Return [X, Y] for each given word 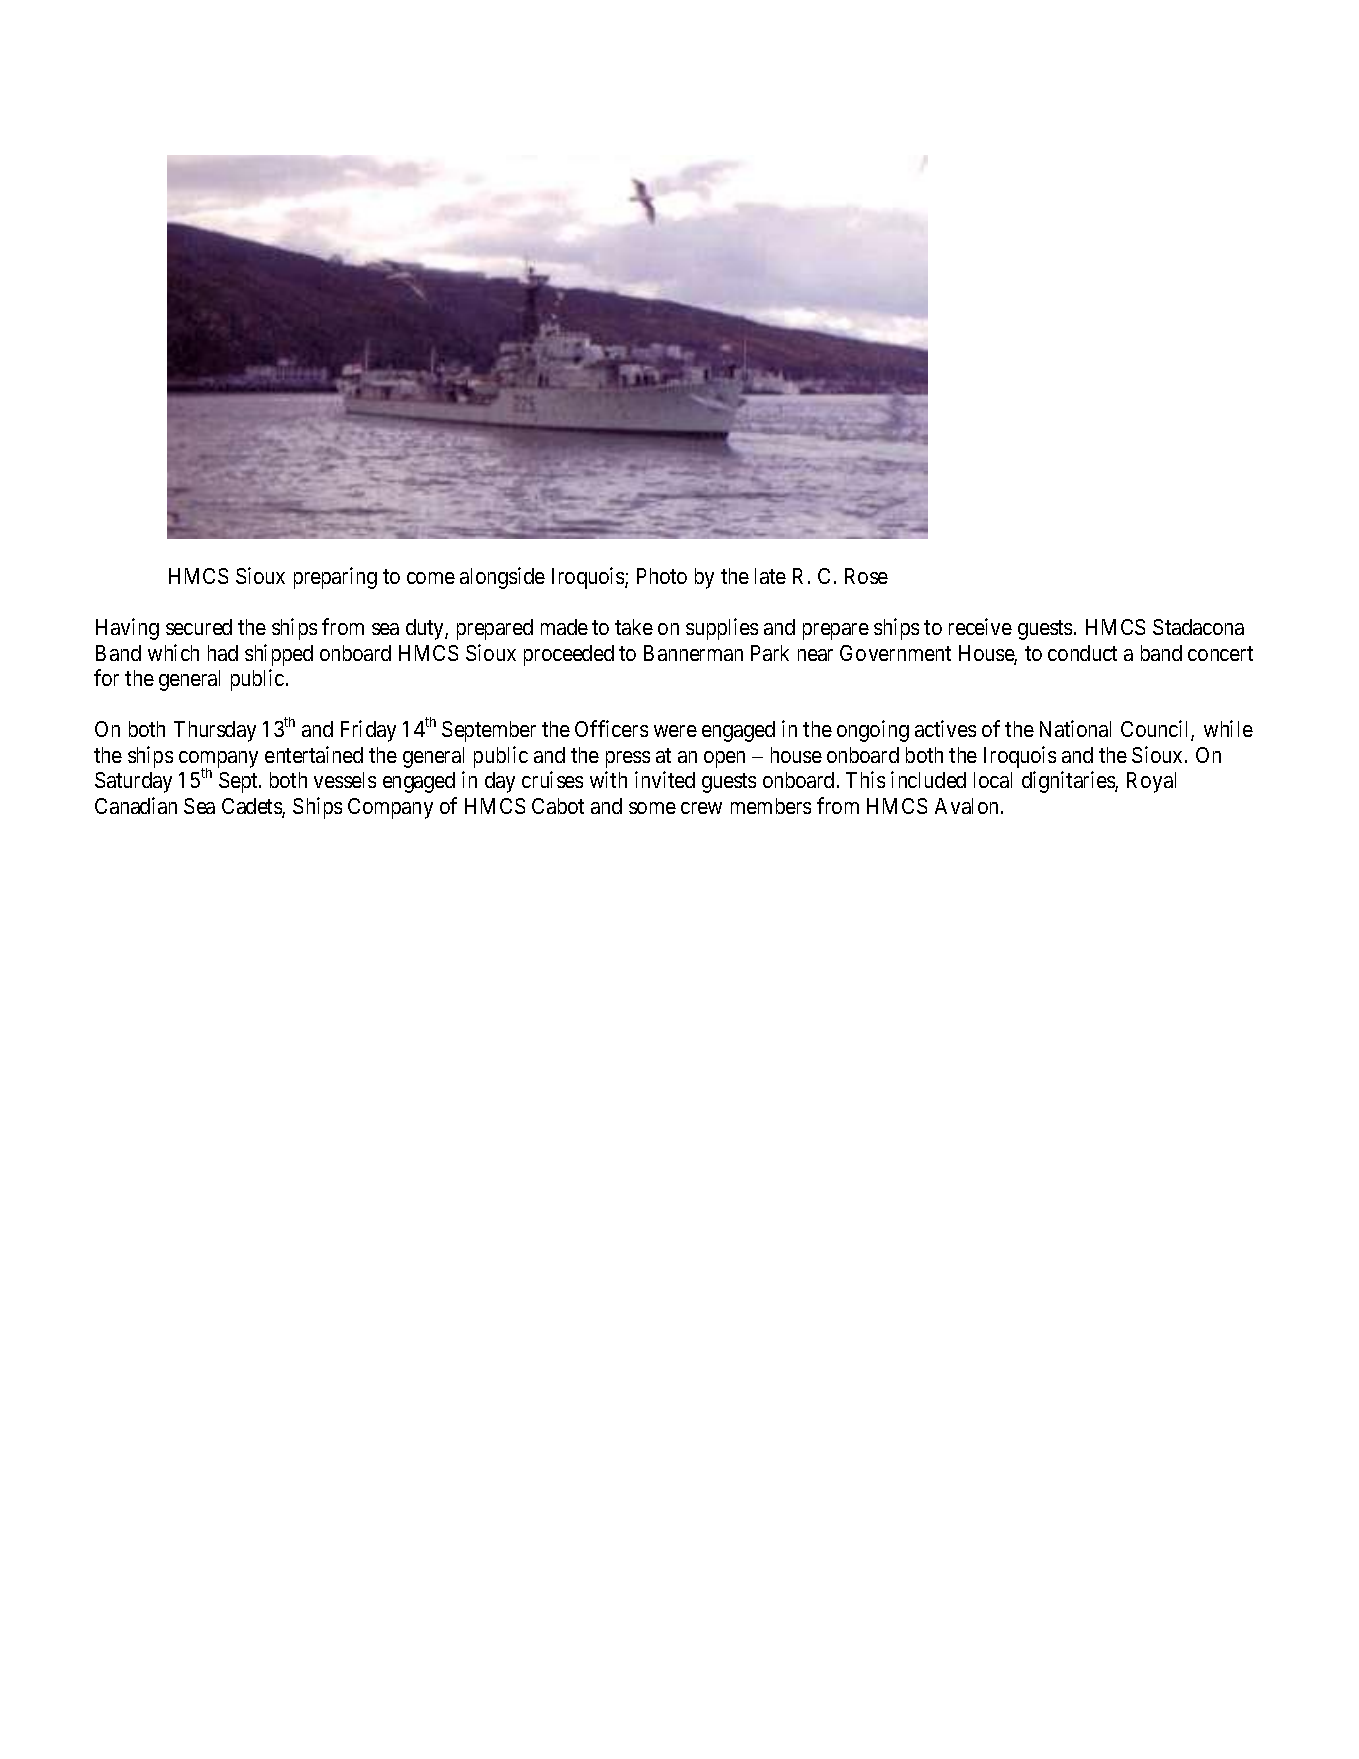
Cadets [252, 807]
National [1075, 728]
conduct [1082, 653]
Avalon [966, 806]
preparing [335, 578]
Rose [866, 576]
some [652, 808]
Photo [662, 576]
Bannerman [693, 653]
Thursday [215, 731]
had [223, 653]
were [675, 731]
